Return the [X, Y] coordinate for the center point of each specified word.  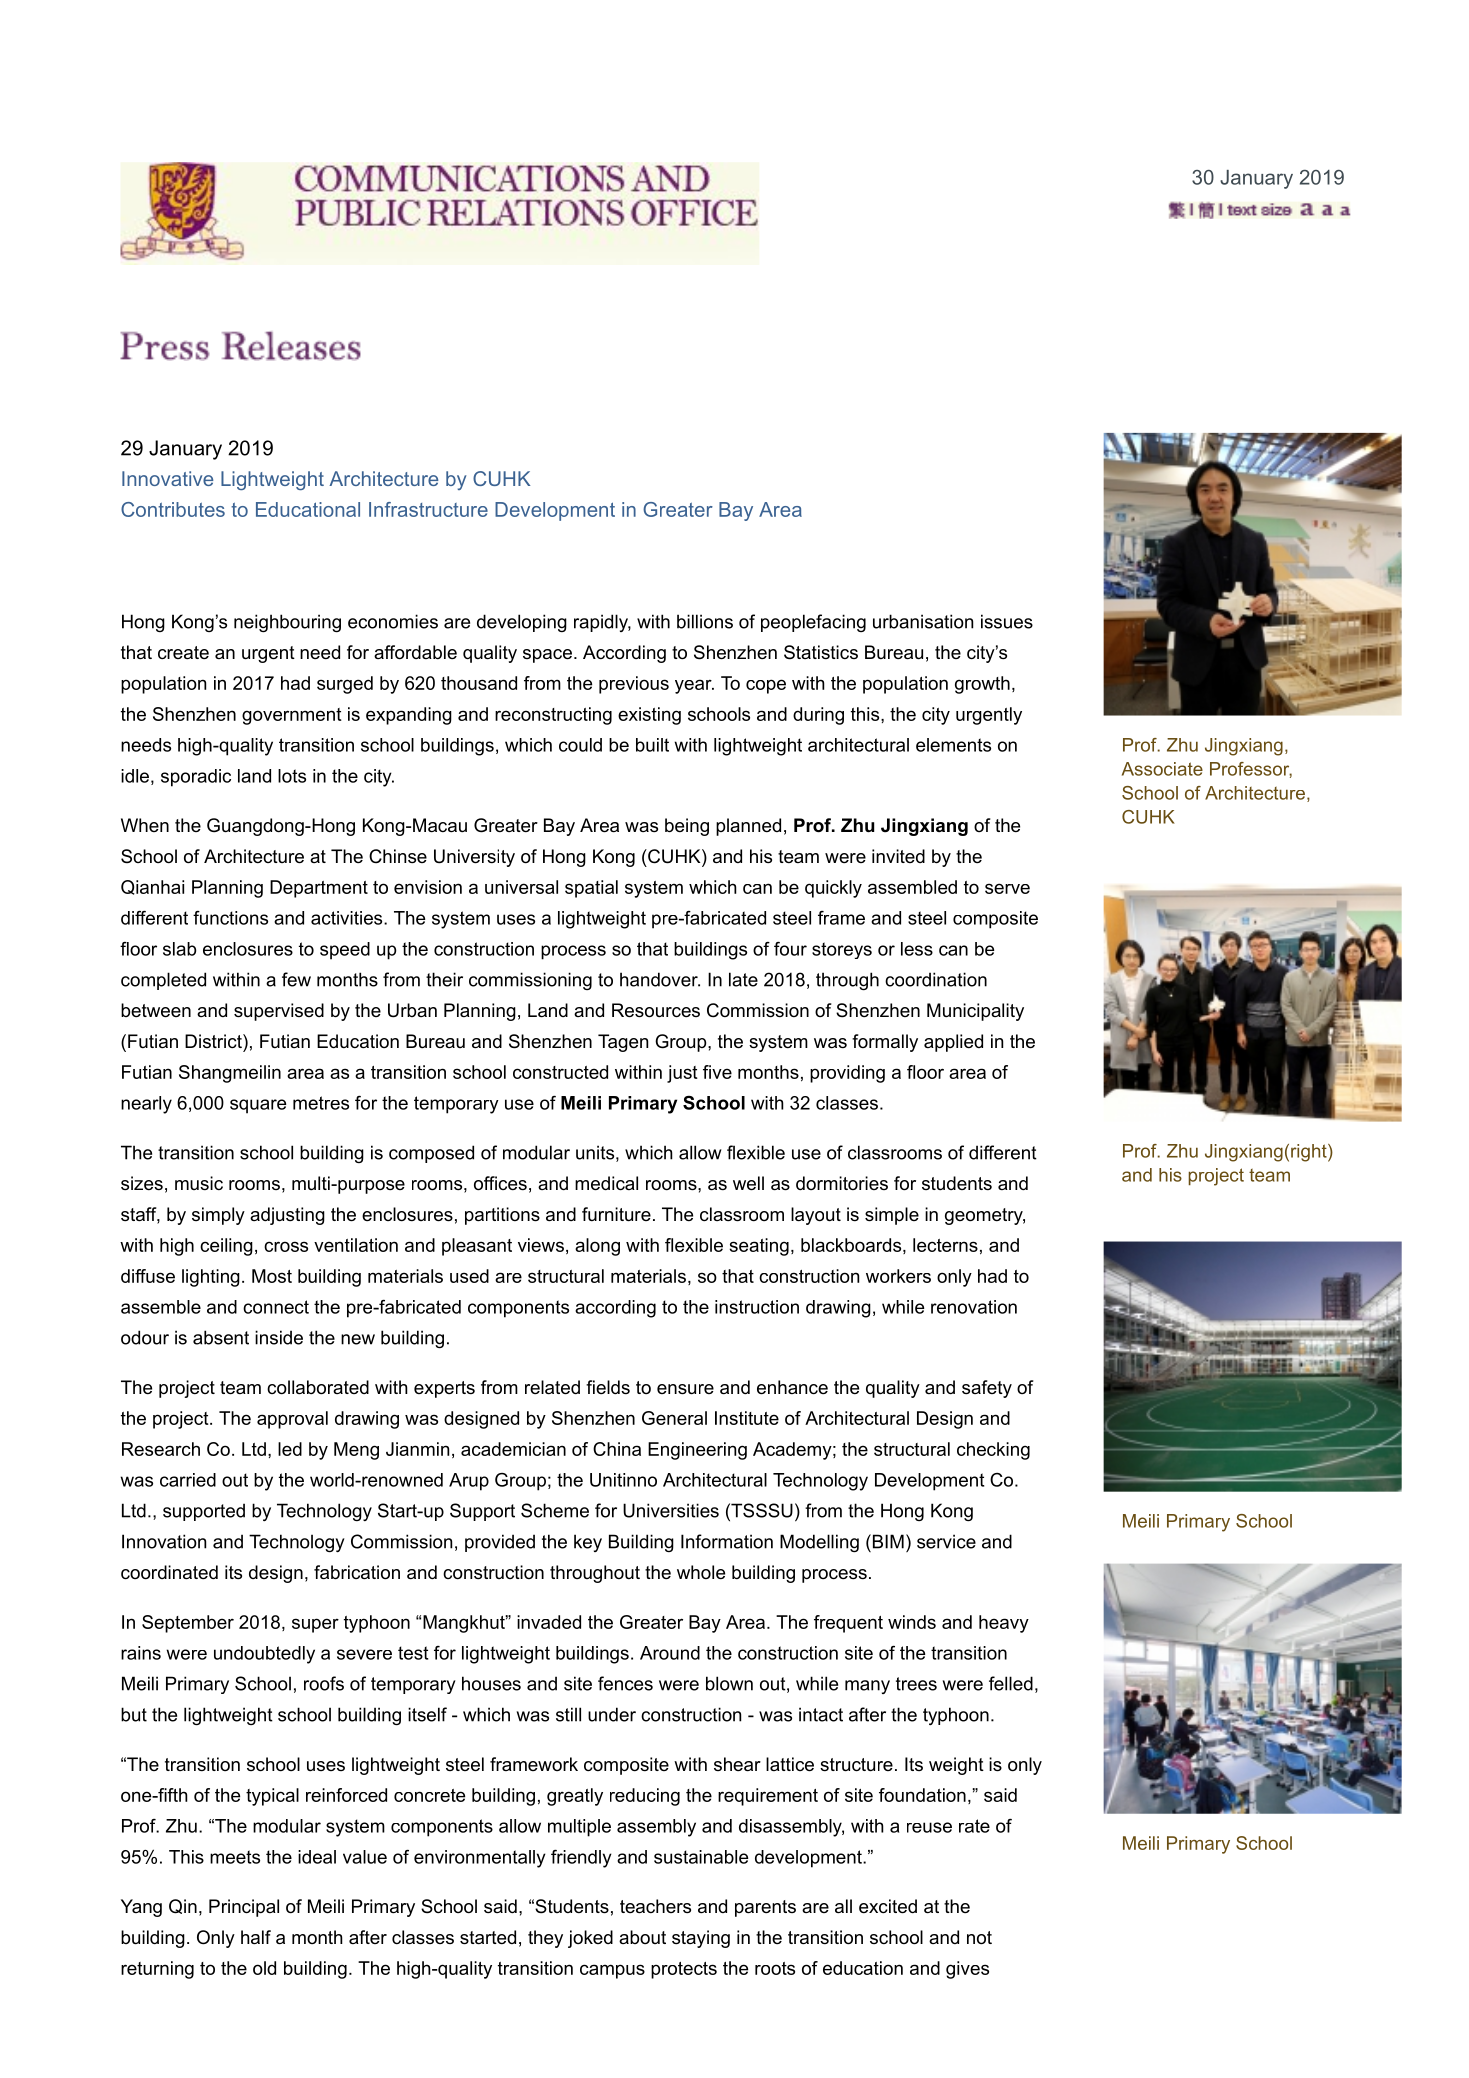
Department [319, 889]
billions [705, 621]
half [256, 1937]
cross [286, 1246]
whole [701, 1572]
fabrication [357, 1572]
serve [1007, 888]
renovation [974, 1307]
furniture [616, 1214]
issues [1007, 621]
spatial [591, 889]
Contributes [173, 509]
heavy [1004, 1624]
